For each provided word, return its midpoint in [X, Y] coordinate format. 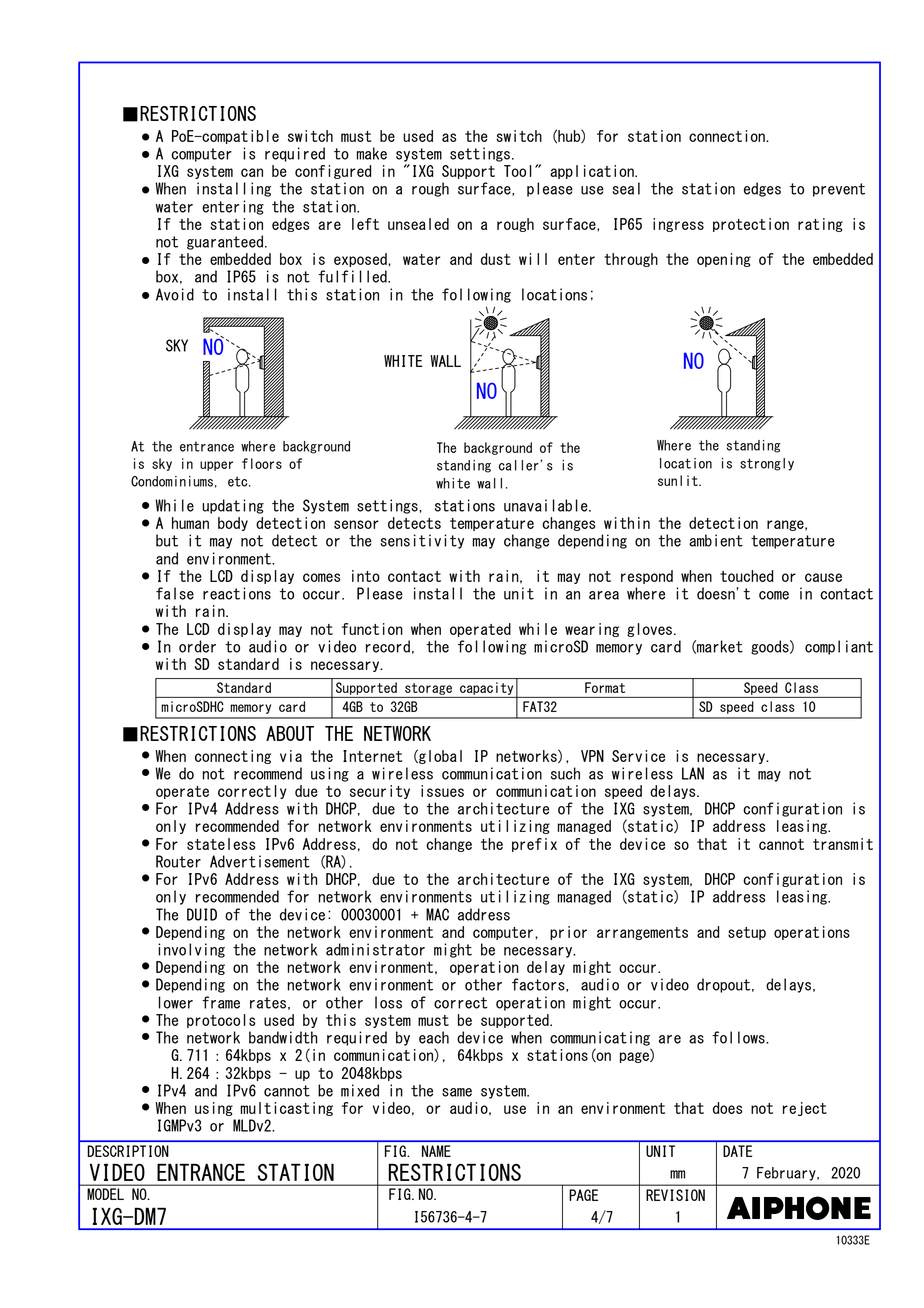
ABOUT [290, 733]
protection [751, 225]
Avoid [175, 294]
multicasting [287, 1109]
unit [519, 593]
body [233, 524]
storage [428, 689]
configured [333, 172]
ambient [716, 540]
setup [747, 933]
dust [496, 259]
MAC [437, 914]
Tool [518, 171]
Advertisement [260, 861]
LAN [693, 773]
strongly [767, 464]
